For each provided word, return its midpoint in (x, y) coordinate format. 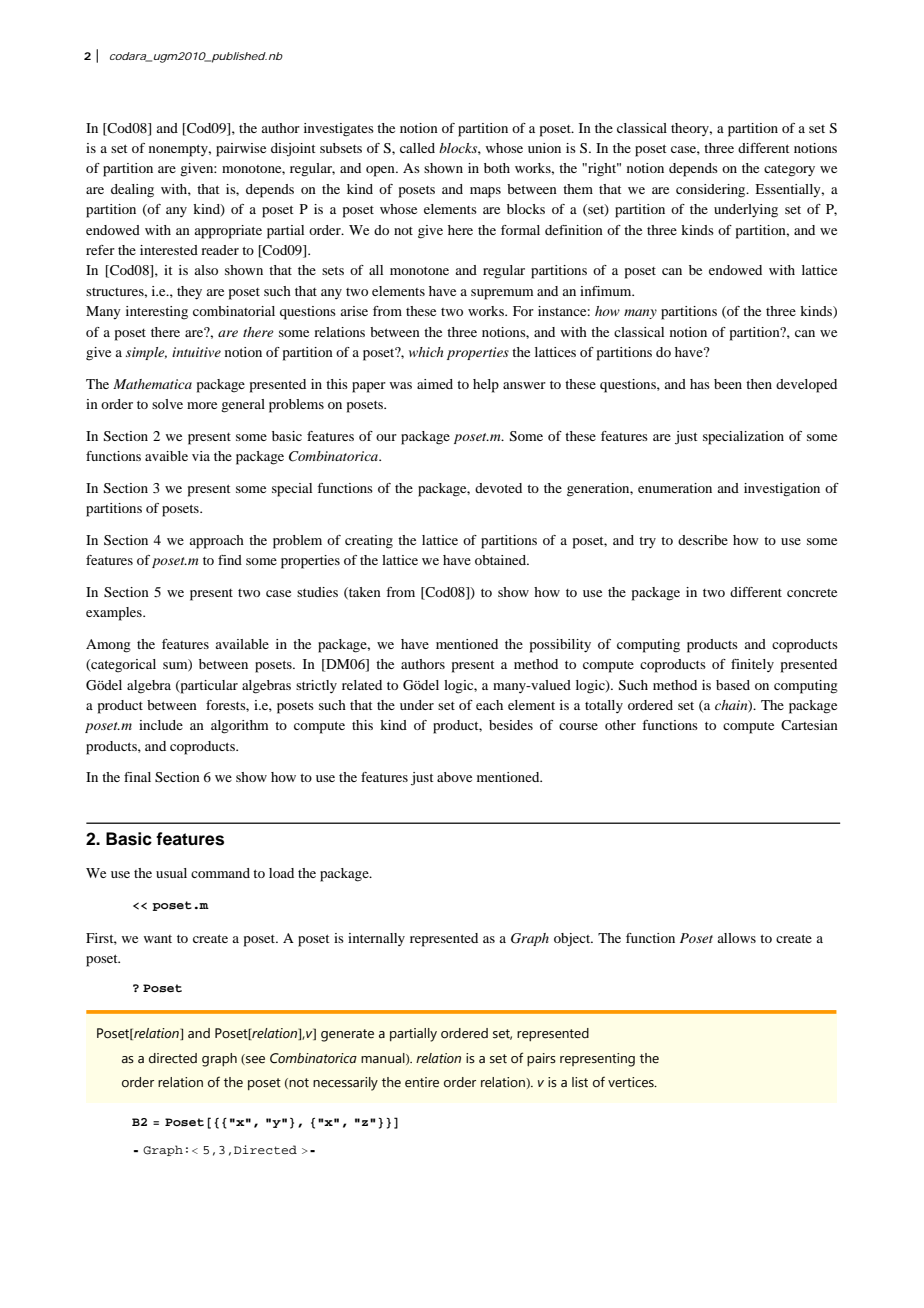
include (161, 725)
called (417, 148)
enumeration (675, 488)
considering (712, 191)
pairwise (241, 150)
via (201, 456)
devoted (498, 488)
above (454, 777)
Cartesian (809, 725)
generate (347, 1035)
